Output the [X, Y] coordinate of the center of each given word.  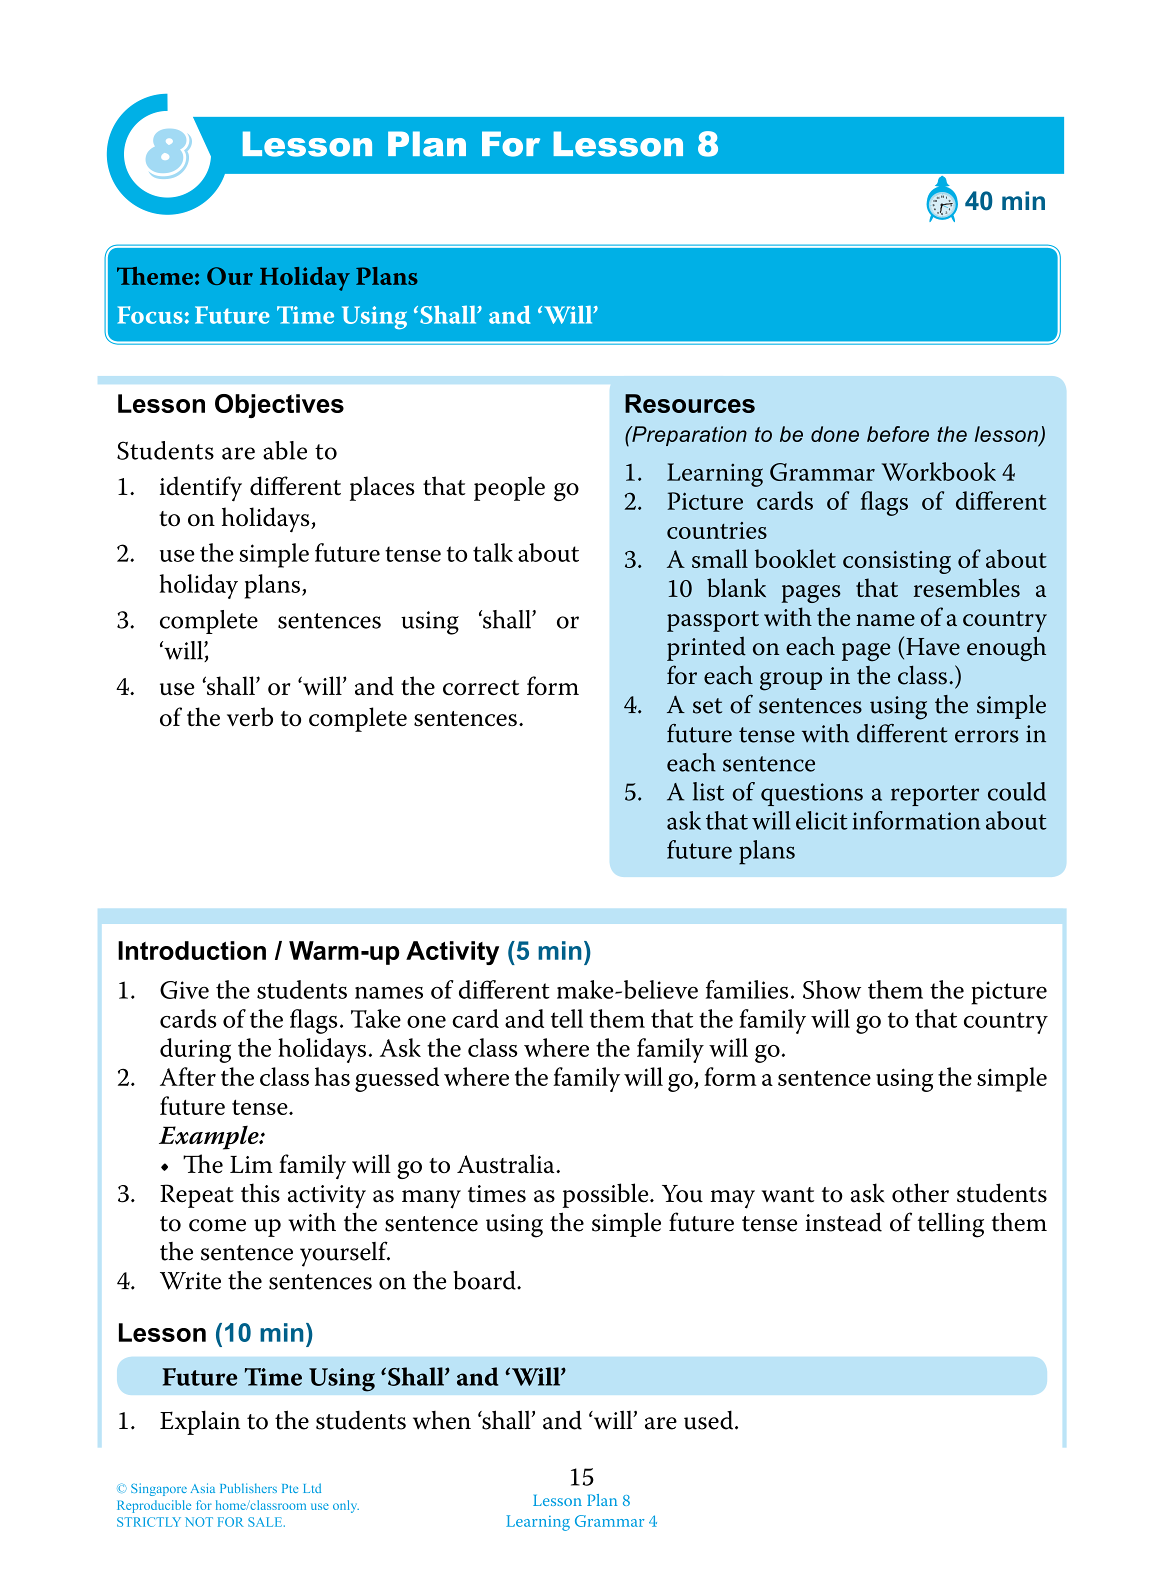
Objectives [279, 406]
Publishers [248, 1488]
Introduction [192, 950]
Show [832, 989]
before [898, 434]
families [747, 989]
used [710, 1420]
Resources [690, 403]
